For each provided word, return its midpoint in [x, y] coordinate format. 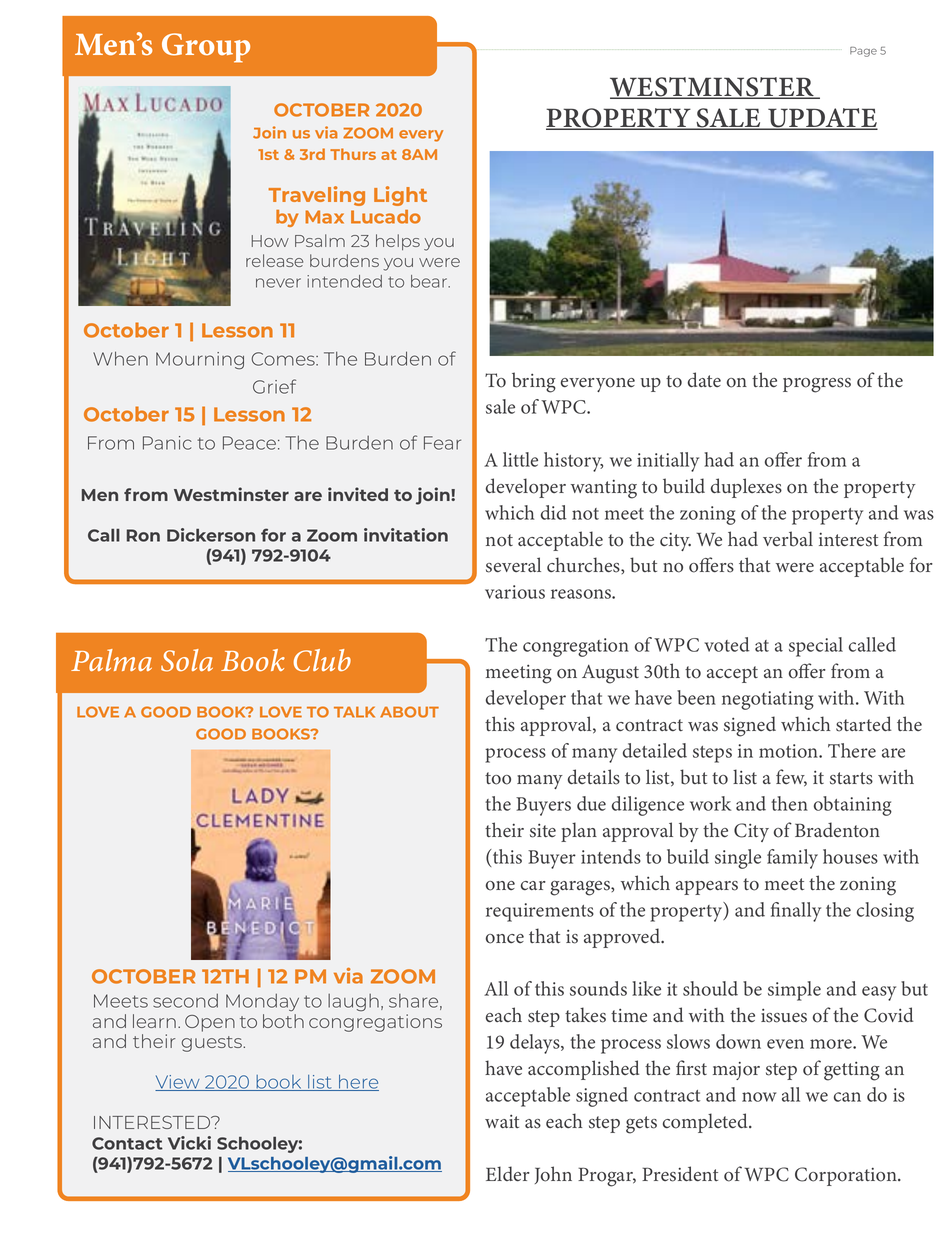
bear [430, 281]
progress [817, 385]
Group [206, 48]
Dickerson [211, 535]
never [278, 283]
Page [863, 52]
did [554, 512]
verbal [788, 539]
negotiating [768, 700]
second [185, 1001]
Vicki [189, 1143]
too [498, 778]
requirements [540, 912]
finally [796, 912]
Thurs [353, 154]
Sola [187, 660]
